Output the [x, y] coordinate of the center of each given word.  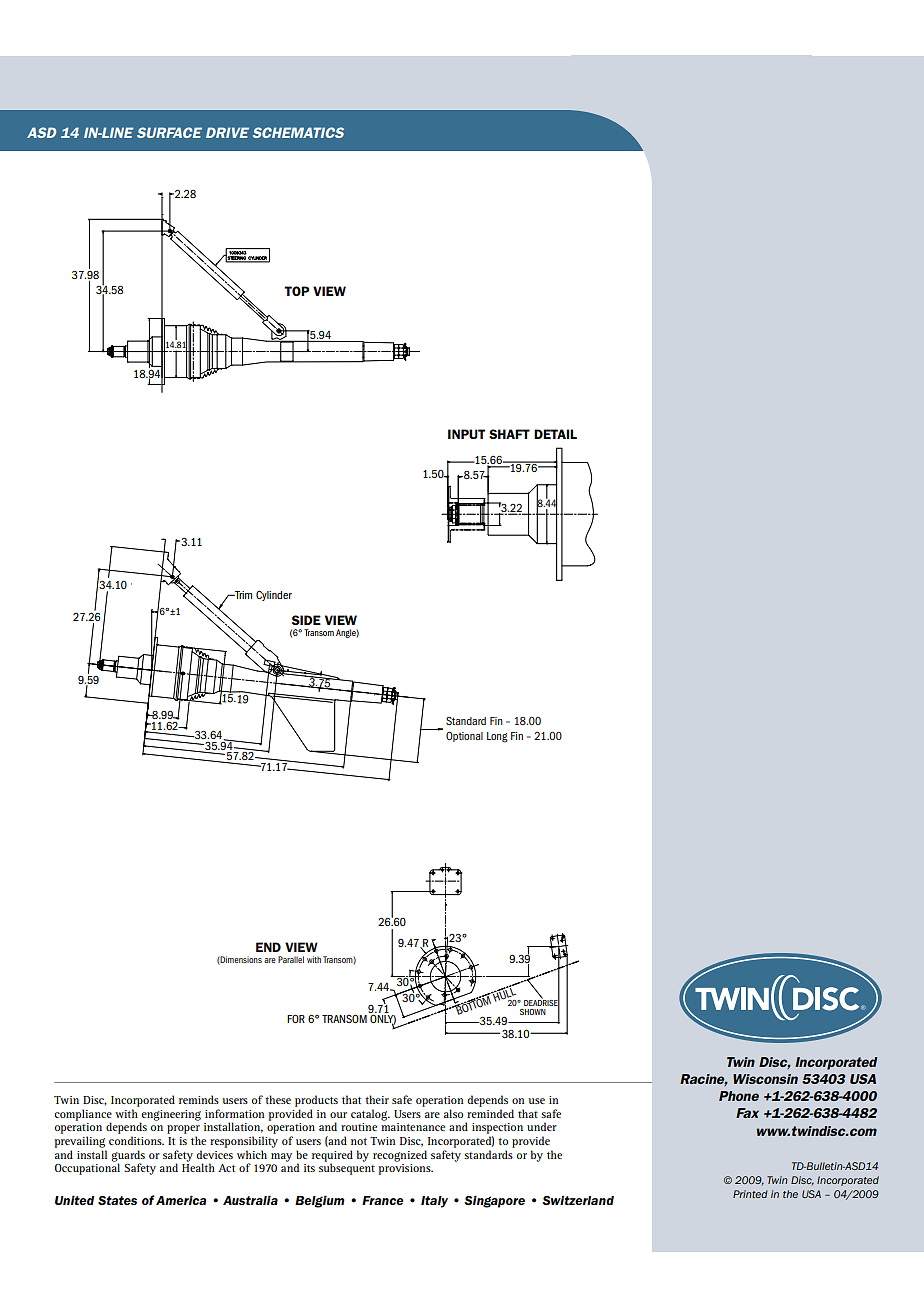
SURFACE [169, 132]
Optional [464, 737]
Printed [750, 1194]
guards [128, 1157]
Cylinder [274, 595]
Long [497, 737]
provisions [406, 1168]
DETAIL [555, 434]
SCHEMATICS [298, 132]
